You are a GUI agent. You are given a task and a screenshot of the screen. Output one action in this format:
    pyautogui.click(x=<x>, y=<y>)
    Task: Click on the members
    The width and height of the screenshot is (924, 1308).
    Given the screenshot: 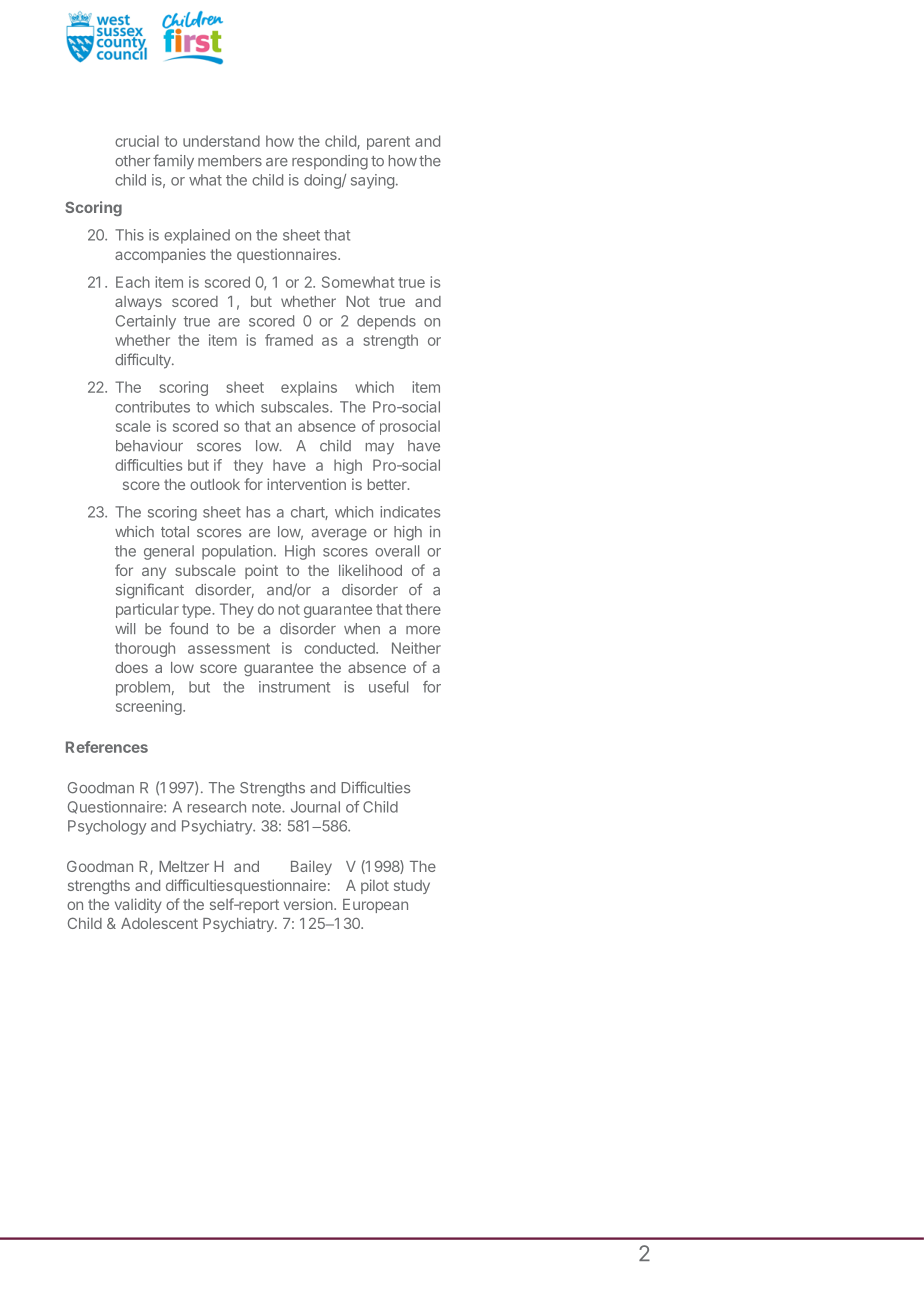 What is the action you would take?
    pyautogui.click(x=230, y=161)
